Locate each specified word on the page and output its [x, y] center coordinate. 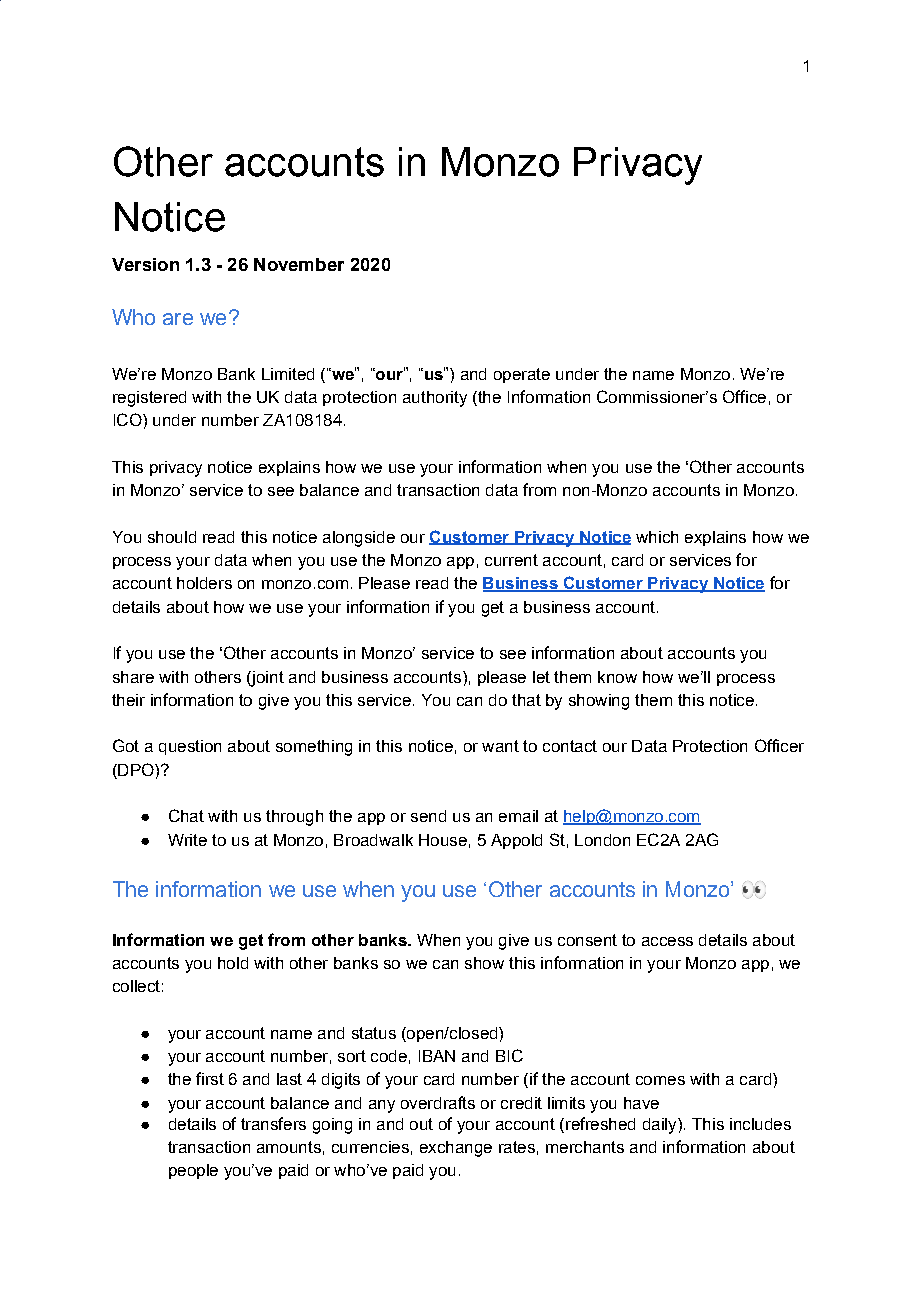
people [193, 1171]
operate [522, 375]
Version [145, 264]
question [190, 747]
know [617, 677]
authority [435, 399]
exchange [456, 1149]
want [500, 746]
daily [661, 1126]
